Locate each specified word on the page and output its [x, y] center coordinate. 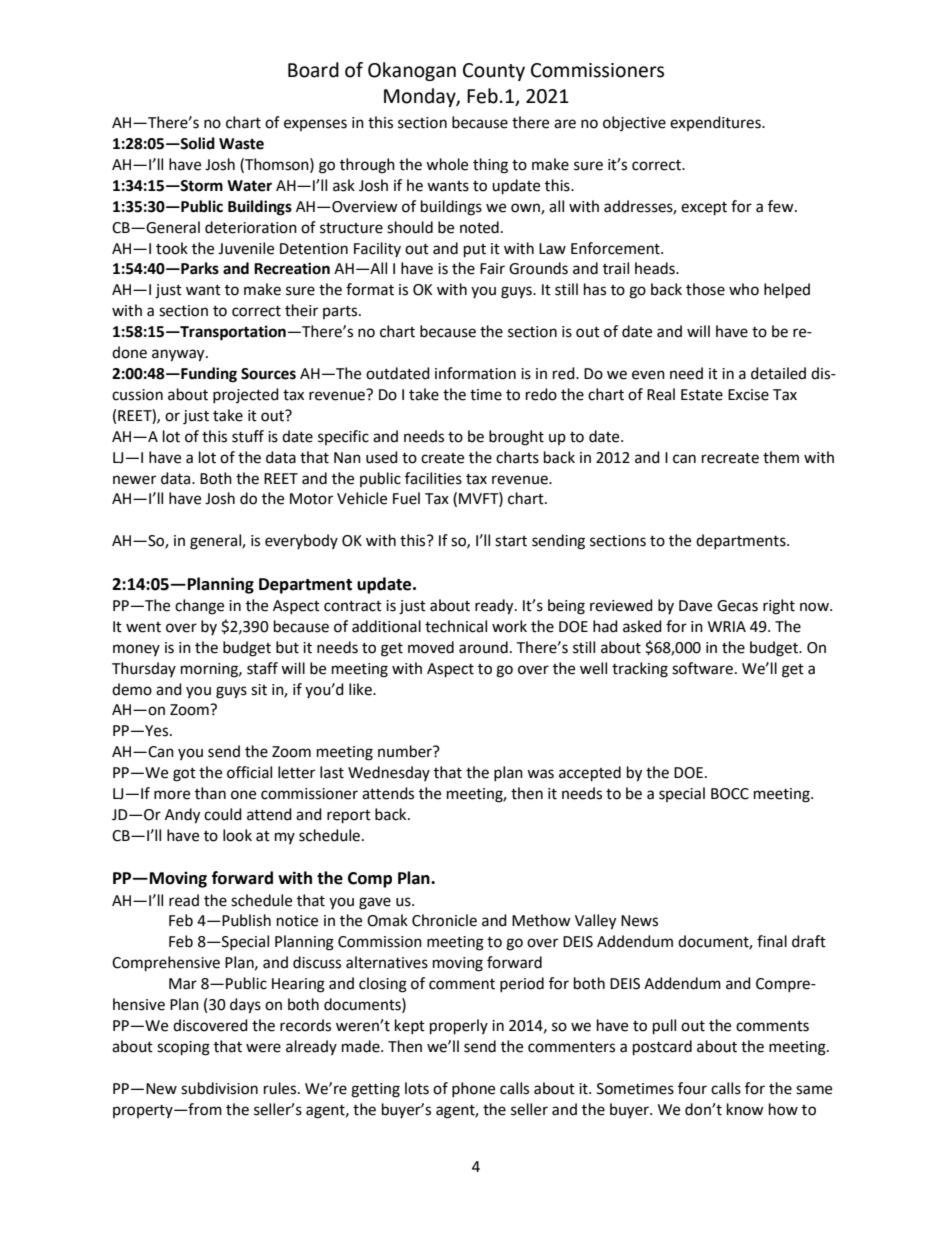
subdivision [219, 1088]
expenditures [716, 123]
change [199, 607]
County [494, 72]
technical [456, 626]
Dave [695, 606]
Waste [241, 144]
